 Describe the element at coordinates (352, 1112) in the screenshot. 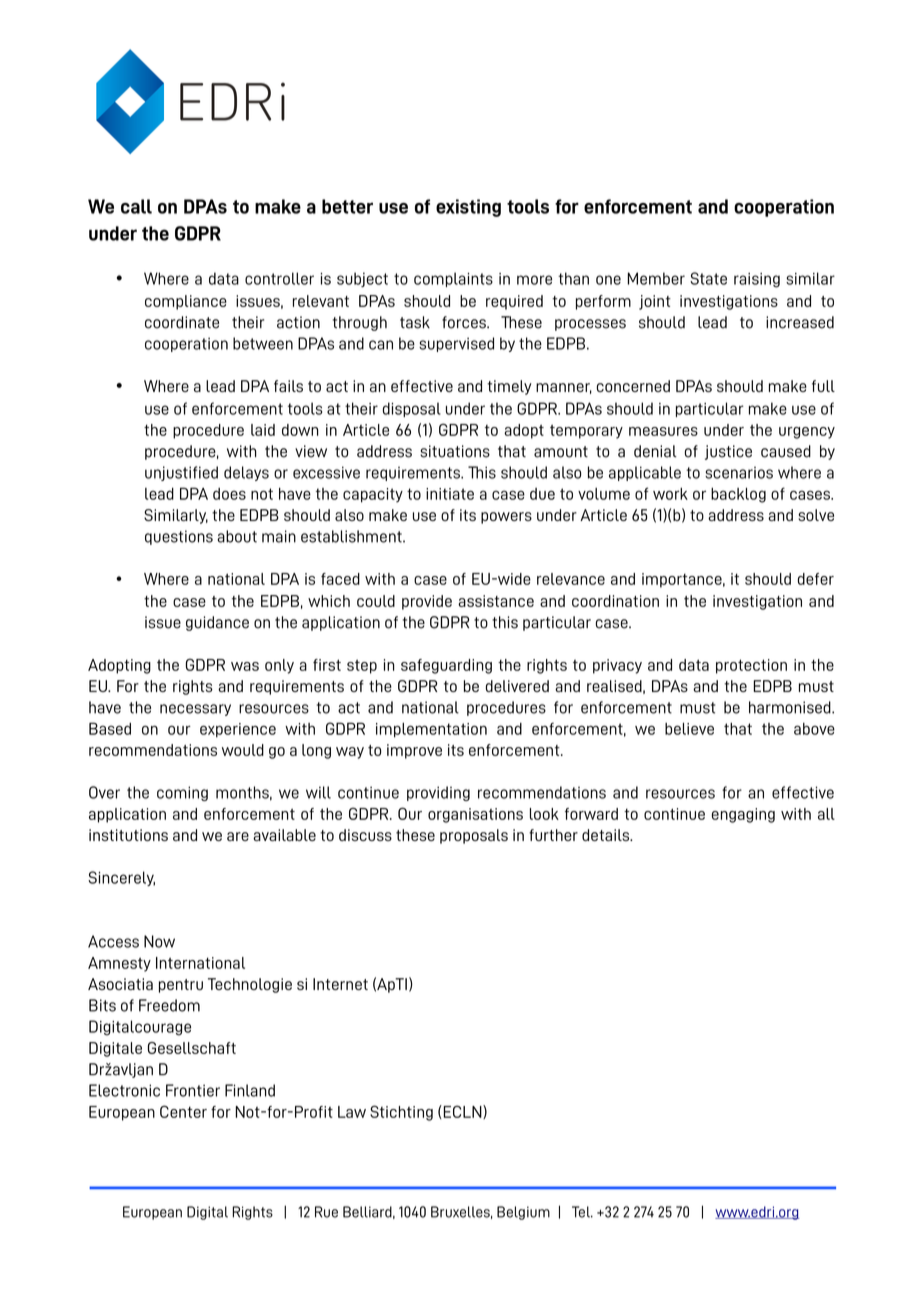

I see `Law` at that location.
